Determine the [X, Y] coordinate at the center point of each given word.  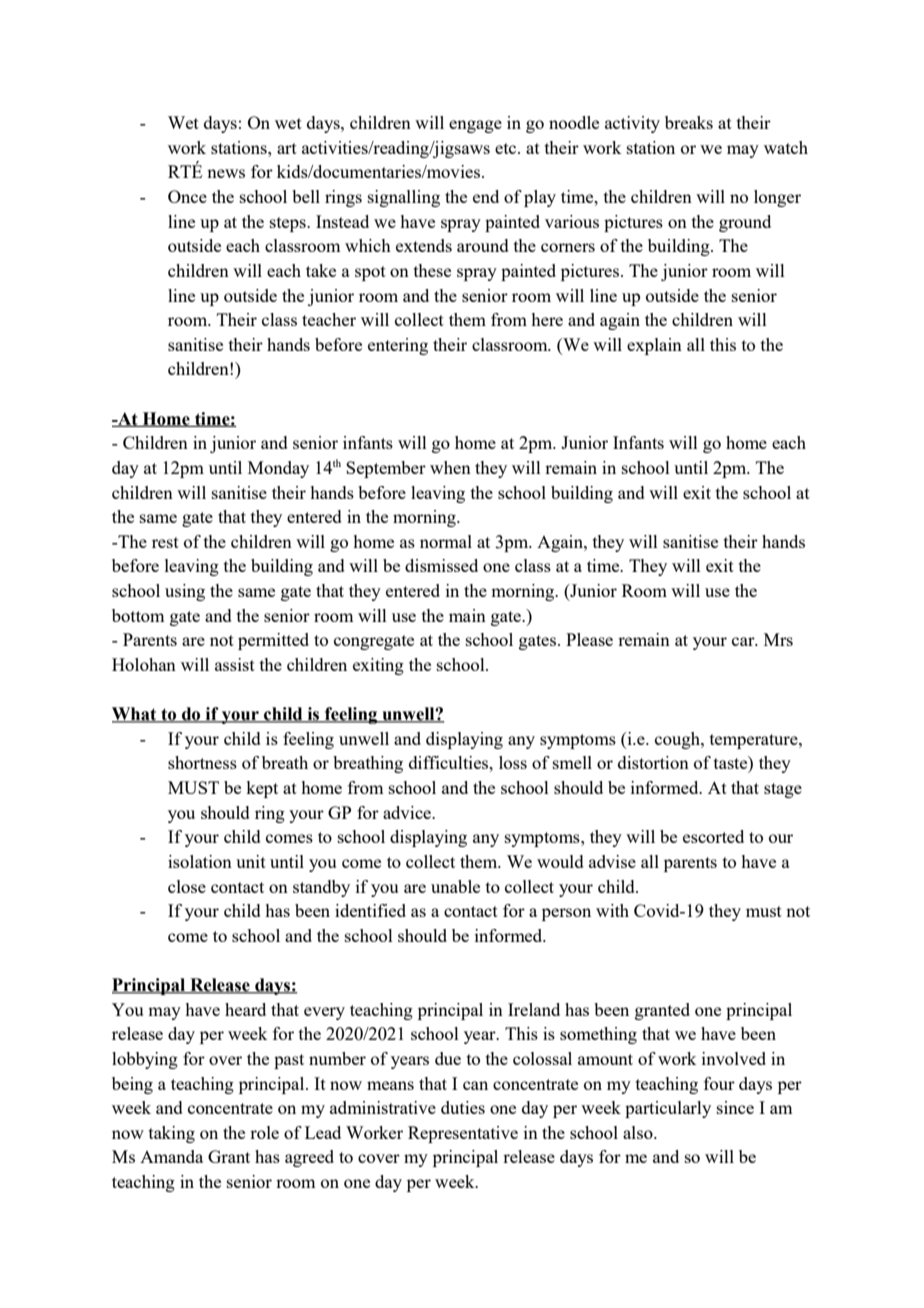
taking [172, 1134]
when [450, 467]
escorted [713, 836]
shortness [202, 762]
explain [654, 346]
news [226, 173]
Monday [278, 469]
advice [408, 812]
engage [475, 126]
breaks [689, 122]
